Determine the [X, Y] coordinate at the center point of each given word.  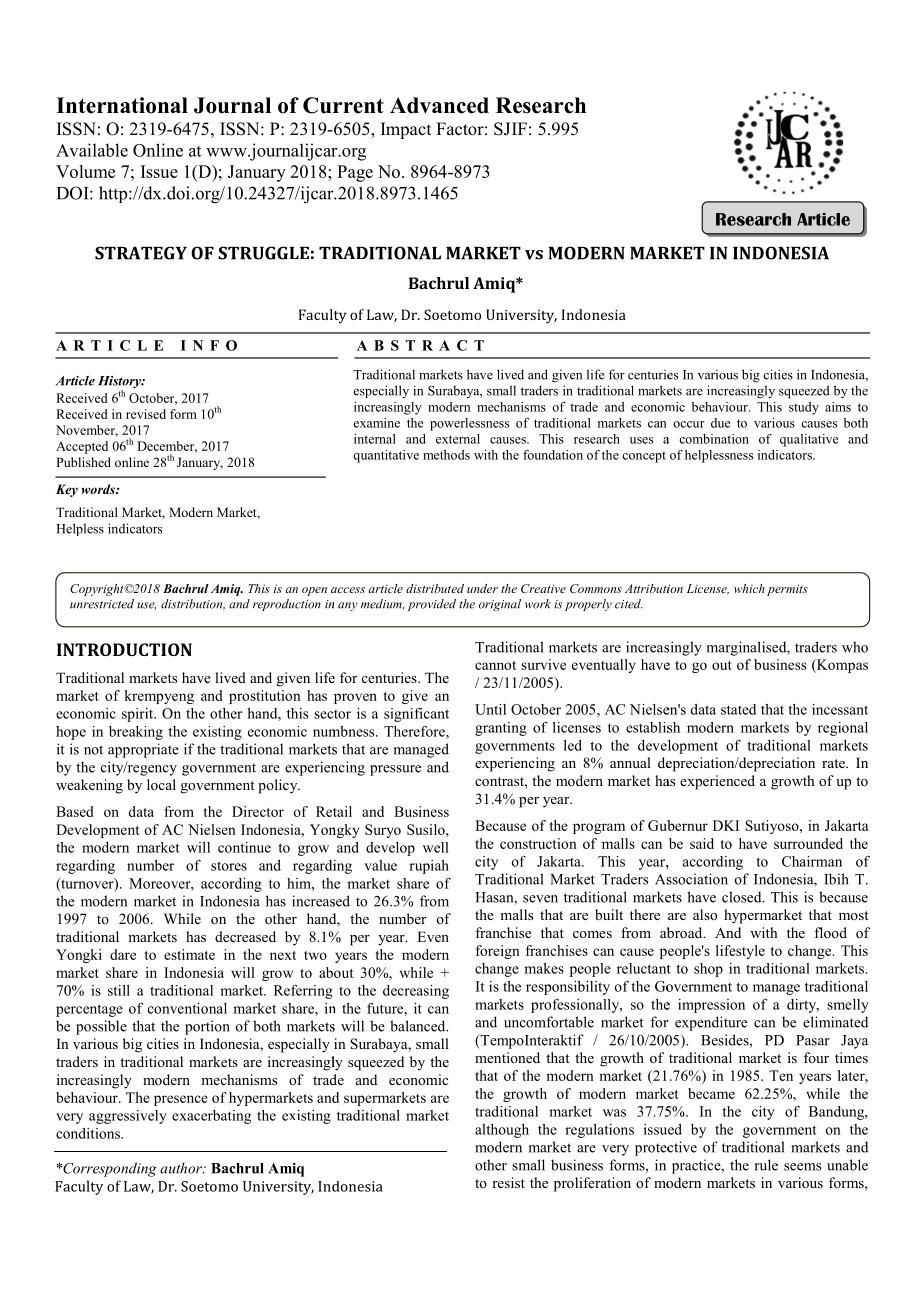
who [855, 647]
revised [146, 414]
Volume [85, 171]
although [502, 1131]
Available [92, 150]
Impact [406, 130]
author [182, 1168]
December [167, 447]
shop [708, 970]
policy [279, 786]
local [161, 784]
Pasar [813, 1040]
